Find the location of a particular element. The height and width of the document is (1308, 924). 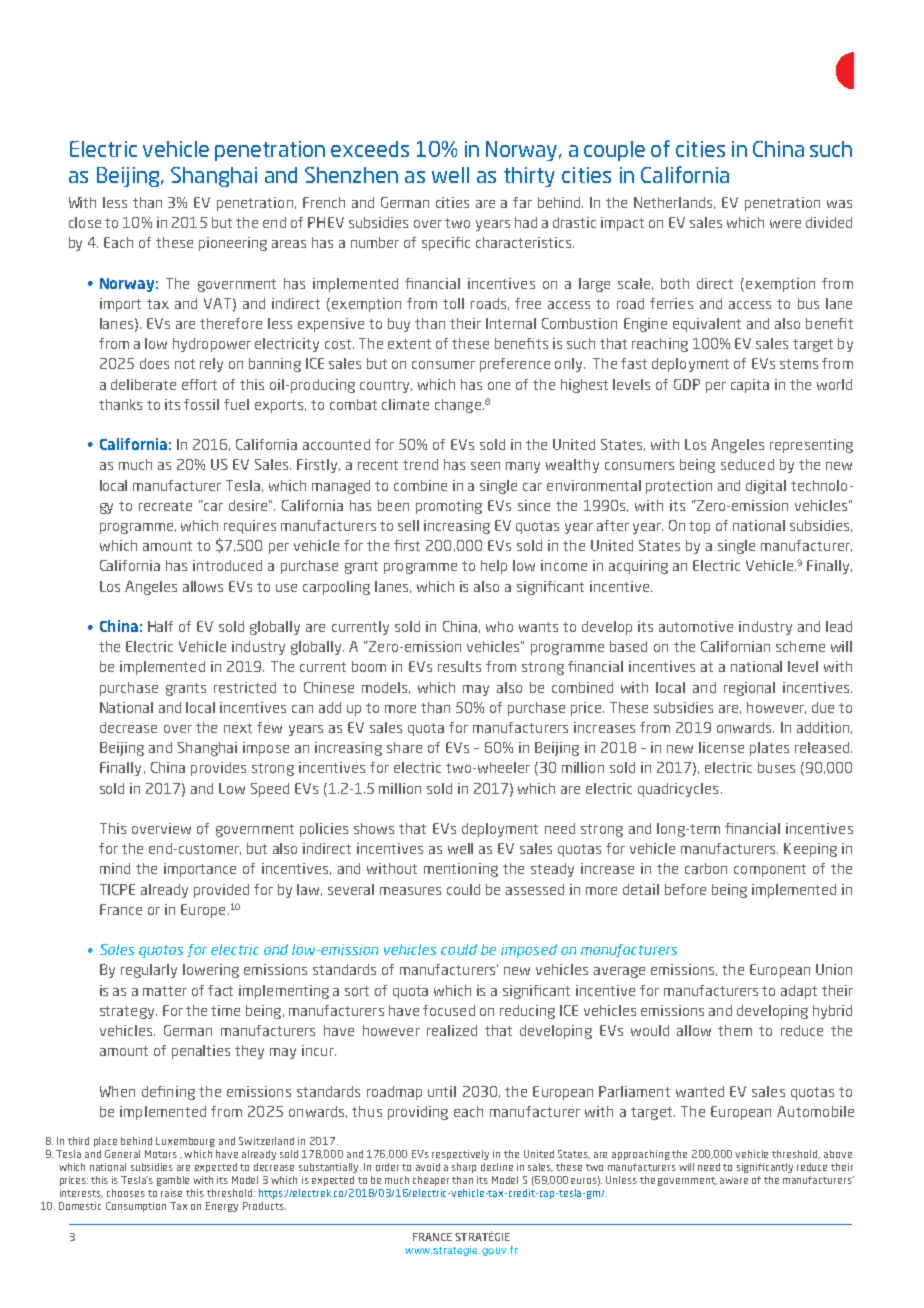

close is located at coordinates (85, 222).
